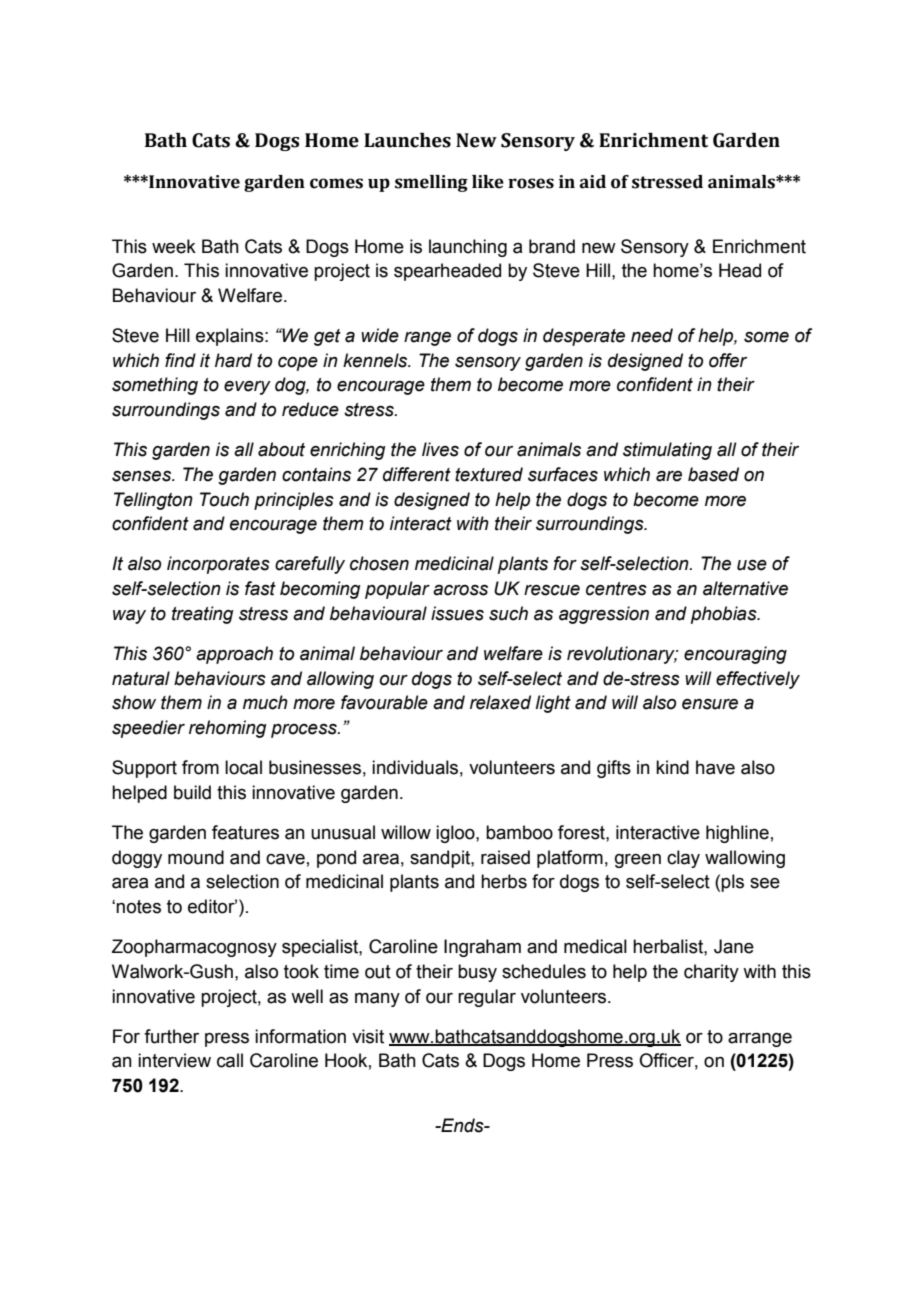 This page has height=1308, width=924. Describe the element at coordinates (431, 183) in the page. I see `smelling` at that location.
